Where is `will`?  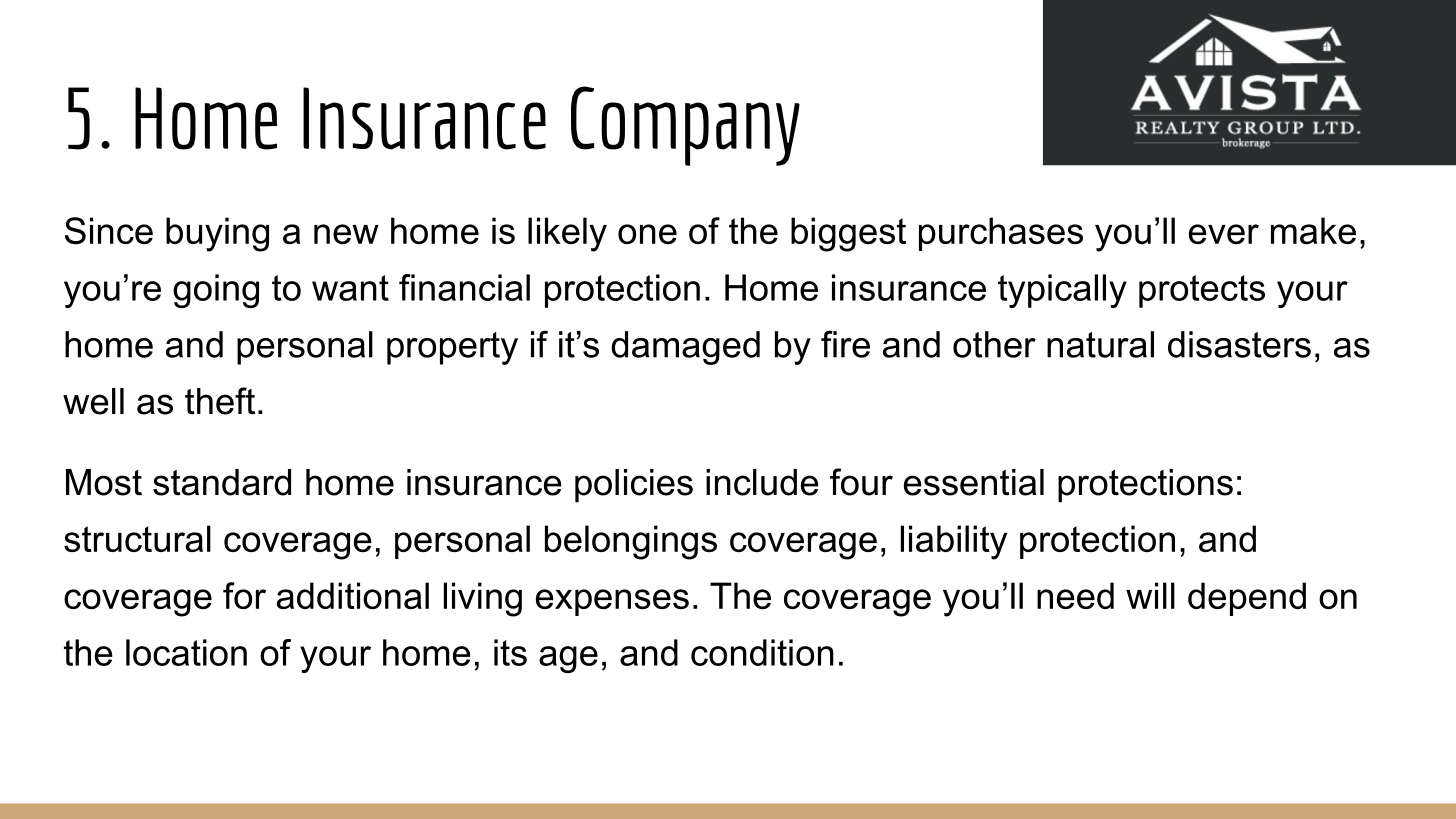 will is located at coordinates (1150, 595).
